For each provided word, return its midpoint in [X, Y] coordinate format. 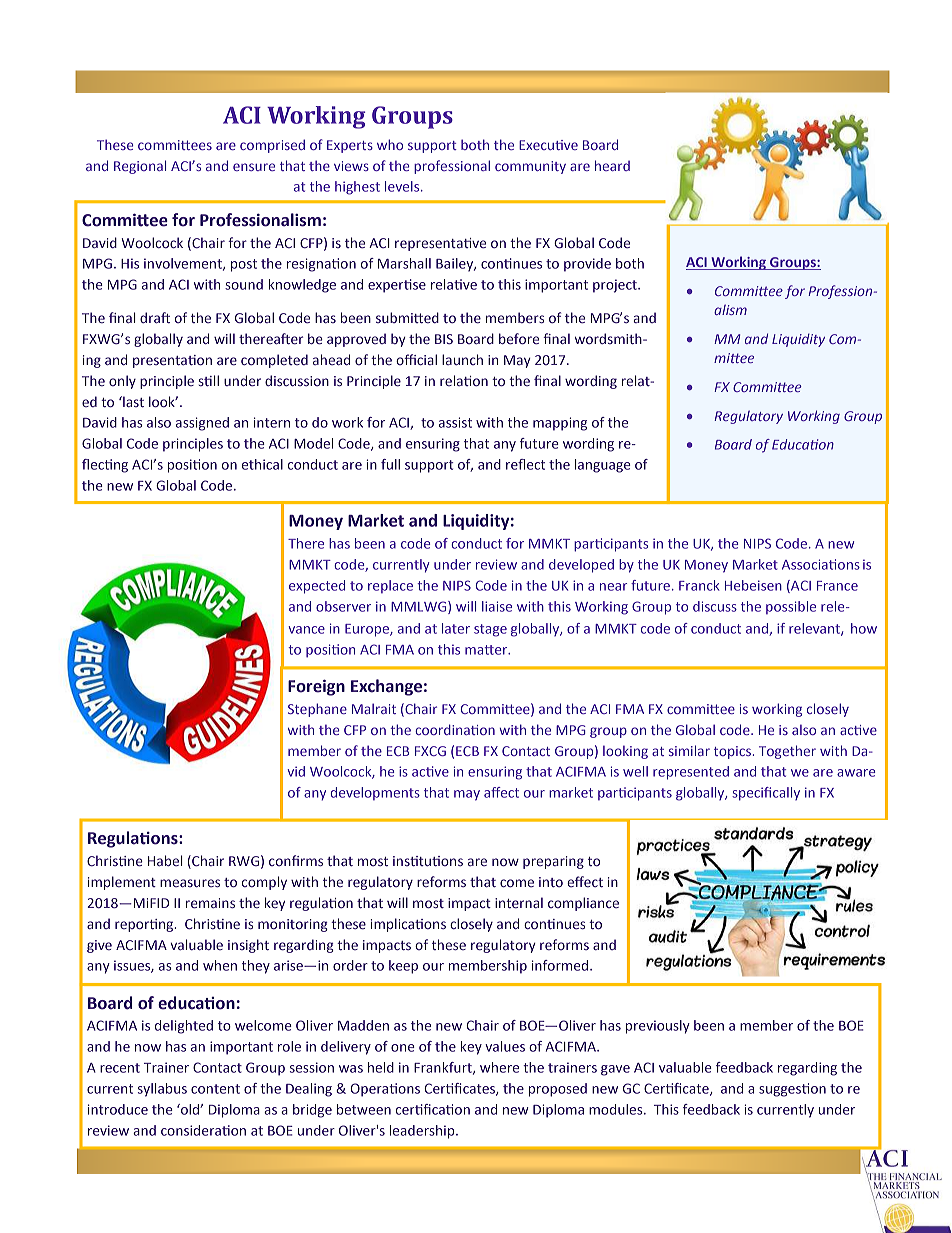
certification [433, 1109]
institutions [428, 861]
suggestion [792, 1090]
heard [612, 165]
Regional [140, 167]
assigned [202, 424]
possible [791, 607]
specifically [766, 794]
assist [455, 422]
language [603, 466]
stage [490, 630]
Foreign [316, 687]
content [215, 1089]
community [530, 167]
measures [190, 883]
